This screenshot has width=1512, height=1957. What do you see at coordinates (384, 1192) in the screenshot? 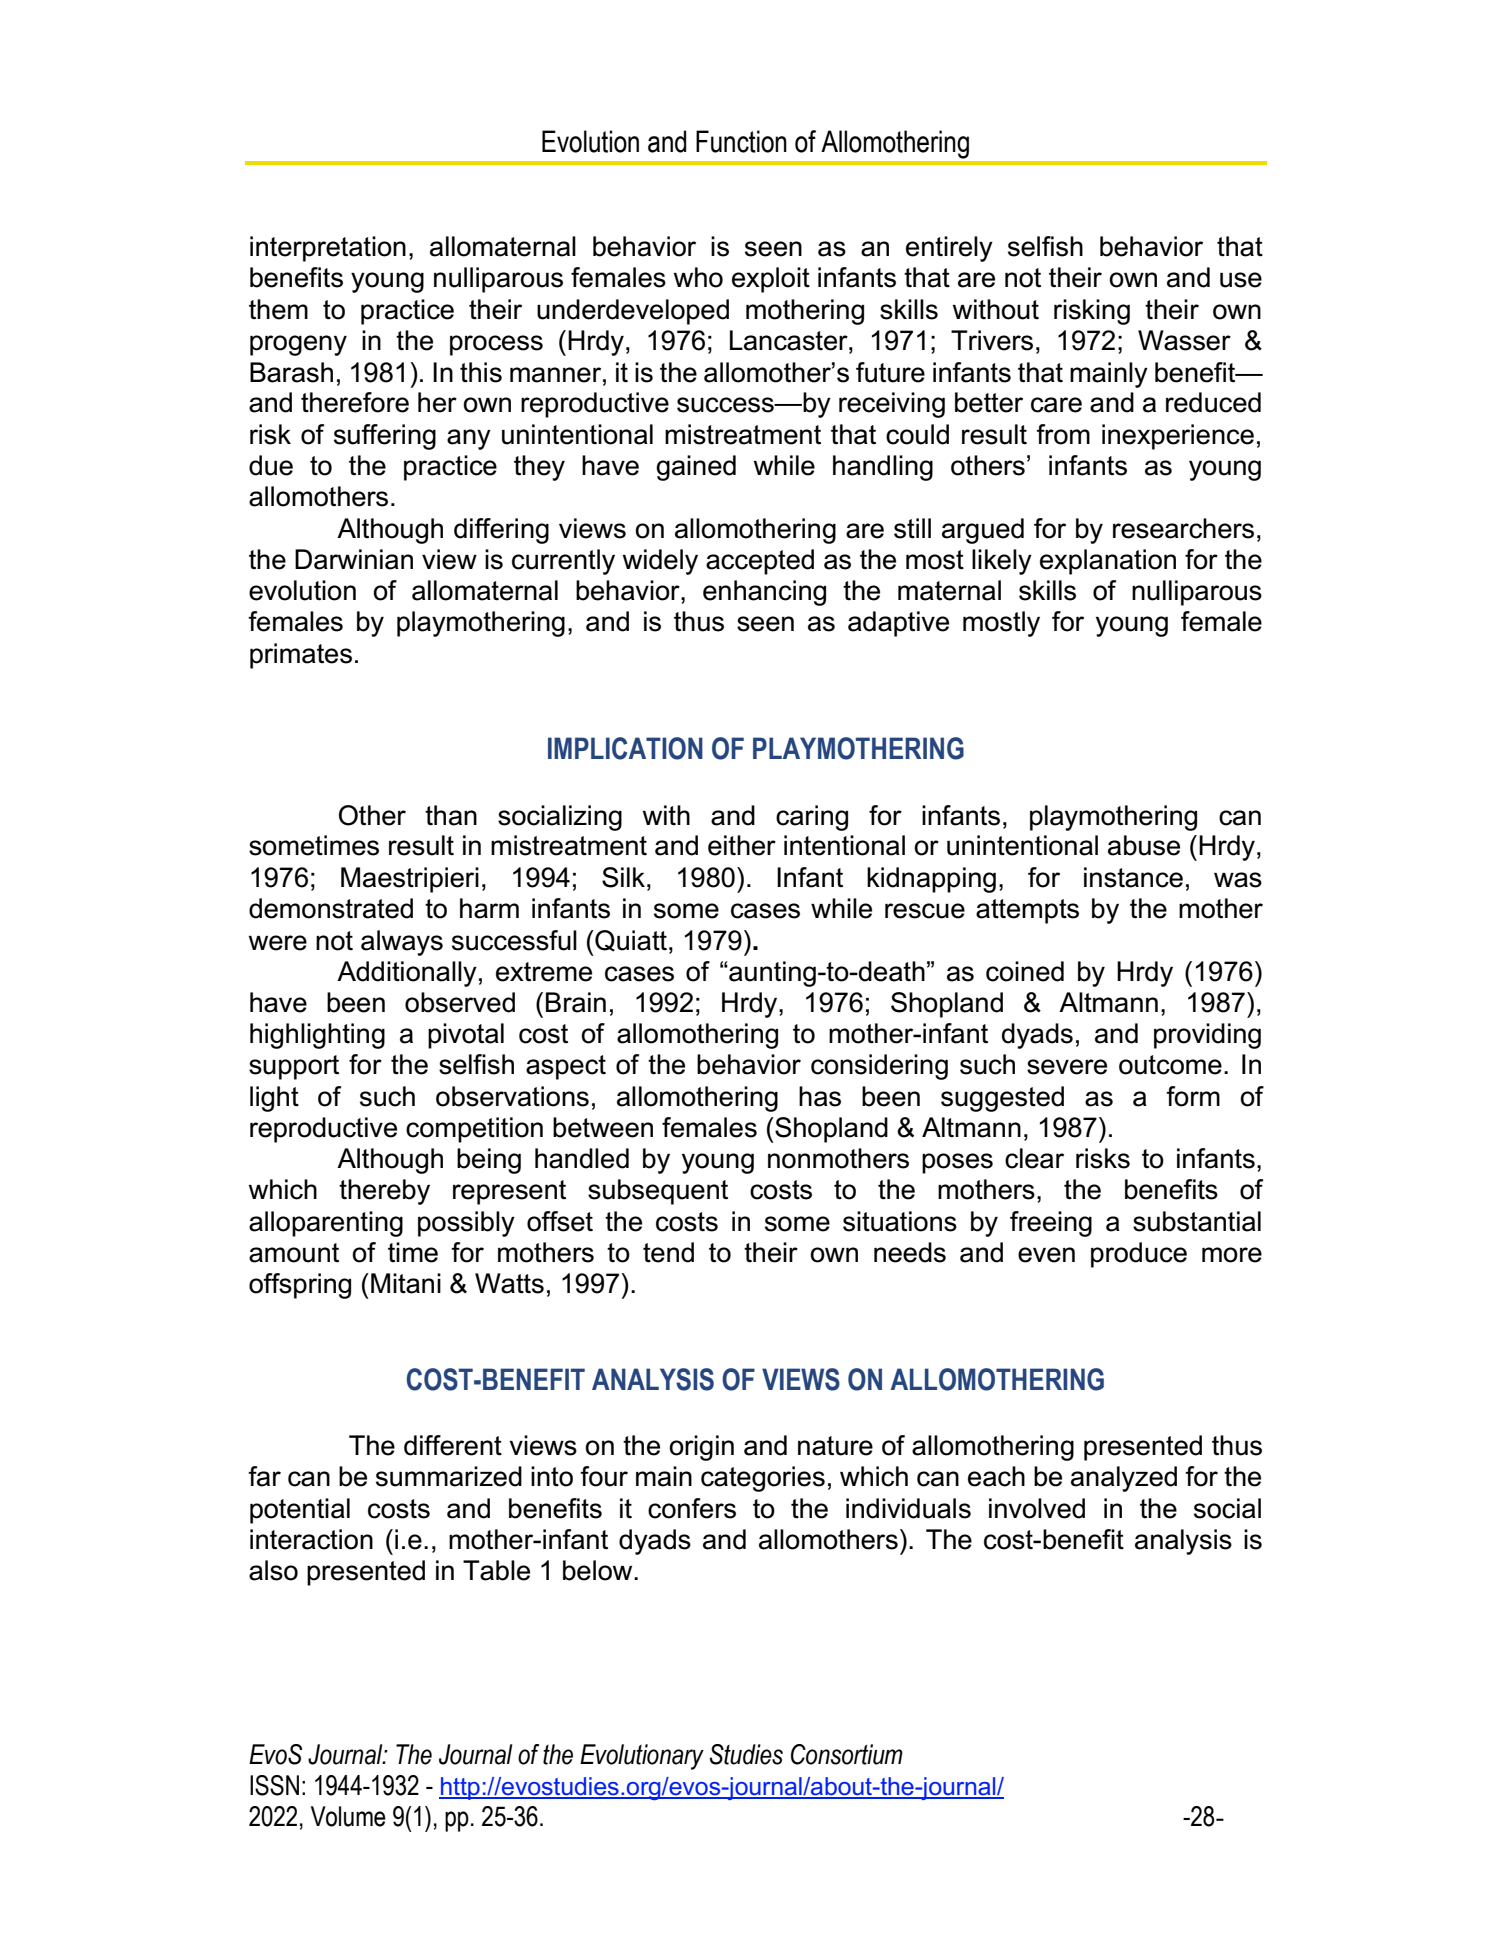
I see `thereby` at bounding box center [384, 1192].
